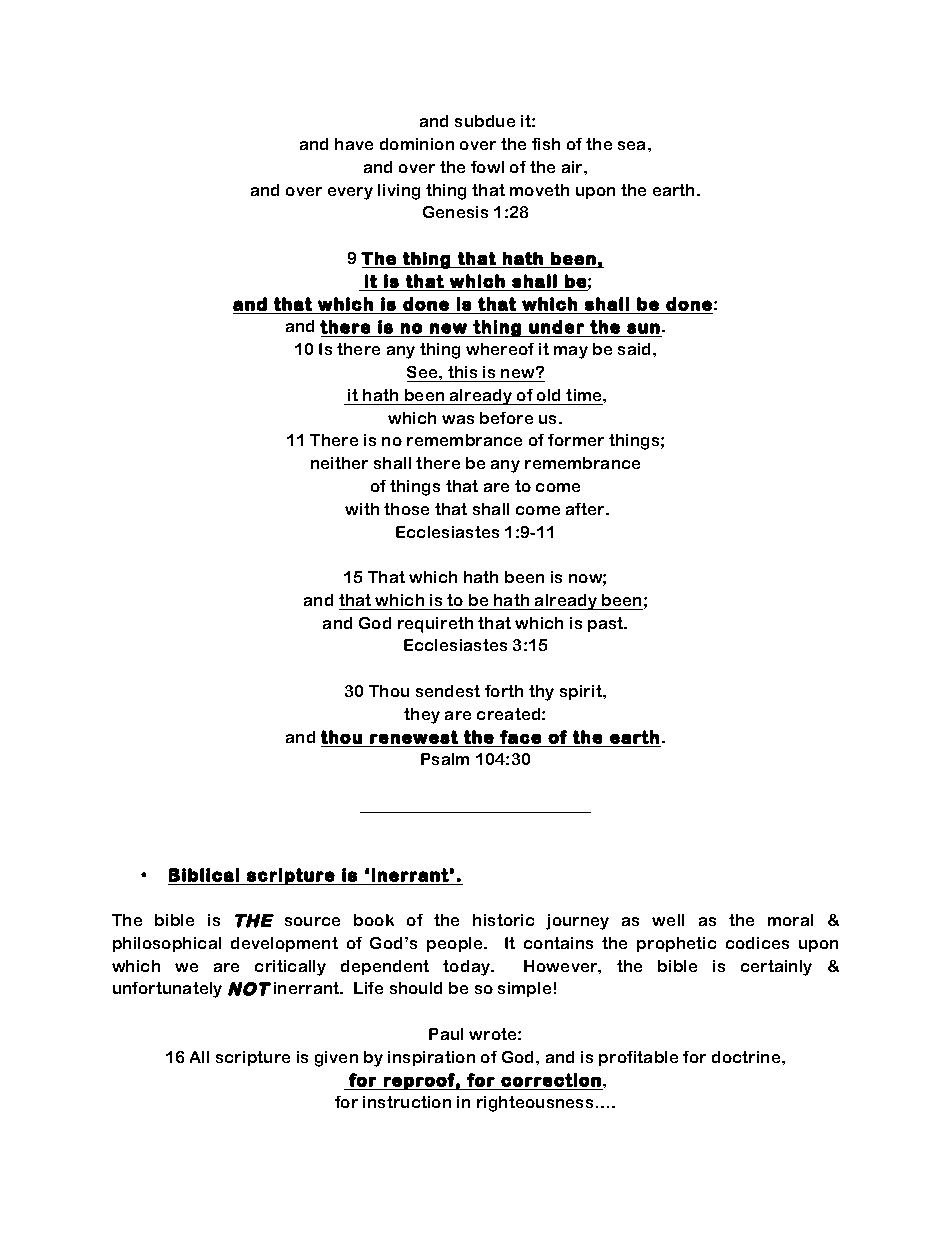 This screenshot has height=1233, width=952. Describe the element at coordinates (445, 759) in the screenshot. I see `Psalm` at that location.
